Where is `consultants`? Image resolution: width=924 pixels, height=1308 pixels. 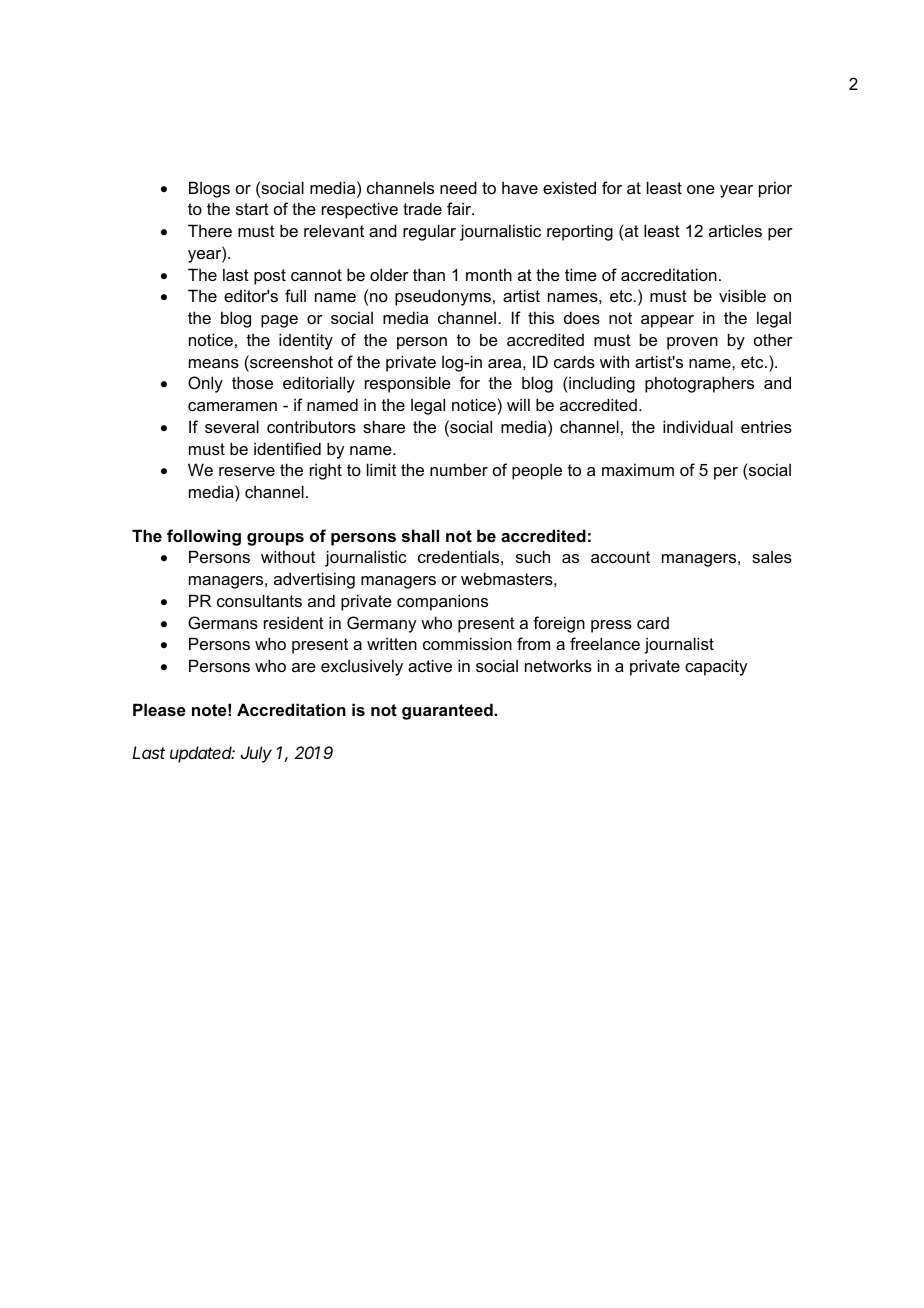 consultants is located at coordinates (259, 600).
